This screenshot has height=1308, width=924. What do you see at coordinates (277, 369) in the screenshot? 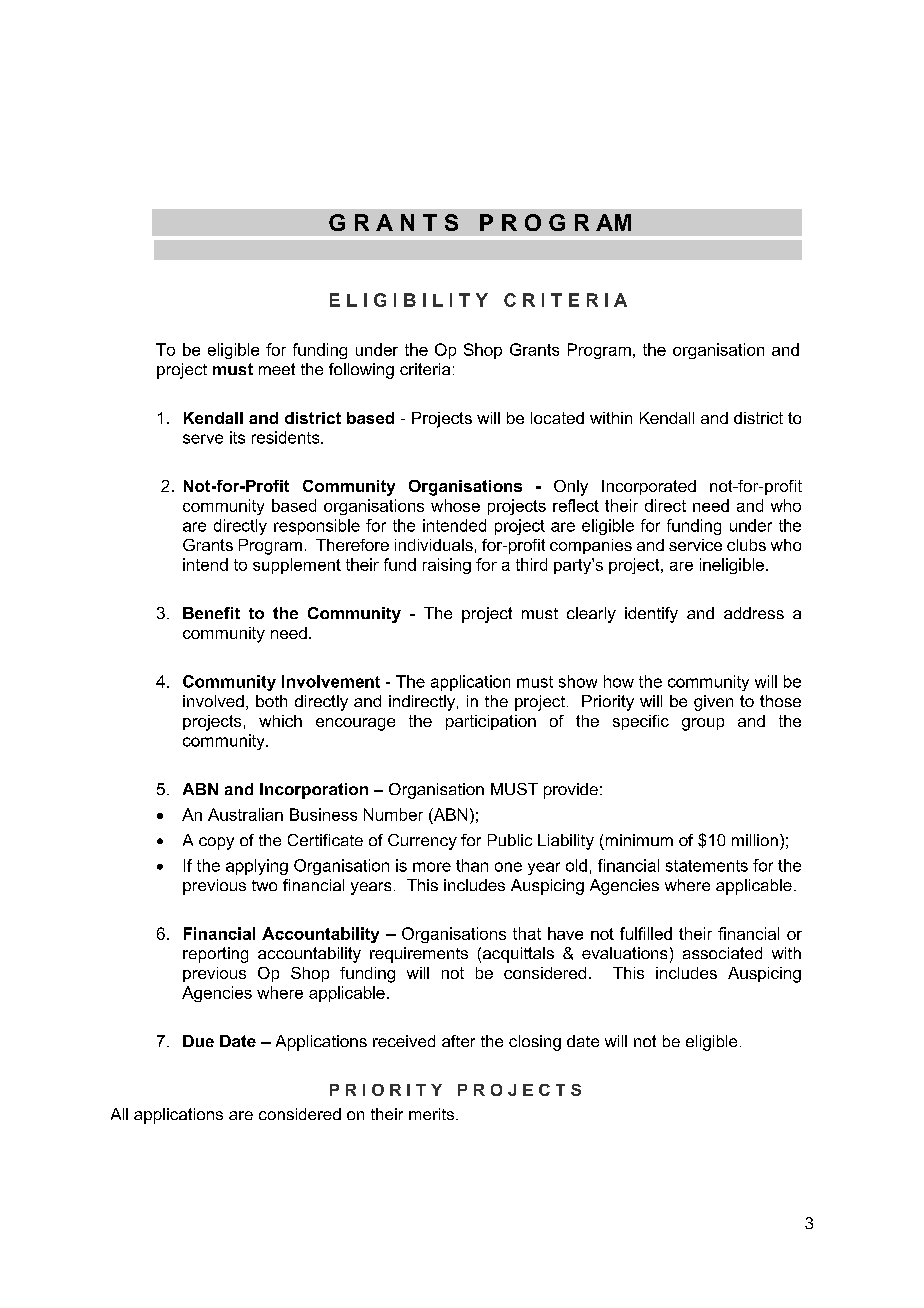
I see `meet` at bounding box center [277, 369].
